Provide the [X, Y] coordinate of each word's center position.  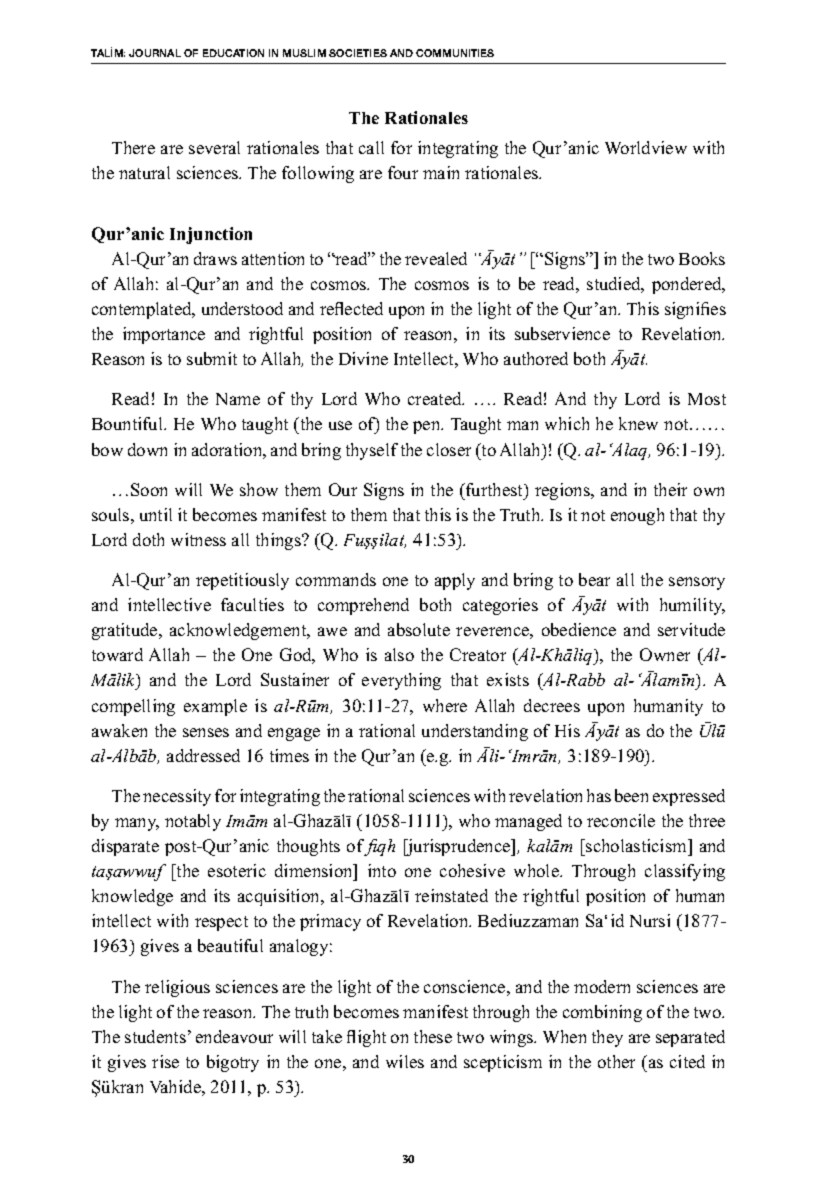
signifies [695, 310]
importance [164, 335]
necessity [177, 797]
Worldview [646, 147]
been [631, 795]
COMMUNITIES [455, 53]
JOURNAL [155, 53]
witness [198, 539]
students [155, 1036]
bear [594, 579]
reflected [351, 308]
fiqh [379, 847]
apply [455, 581]
